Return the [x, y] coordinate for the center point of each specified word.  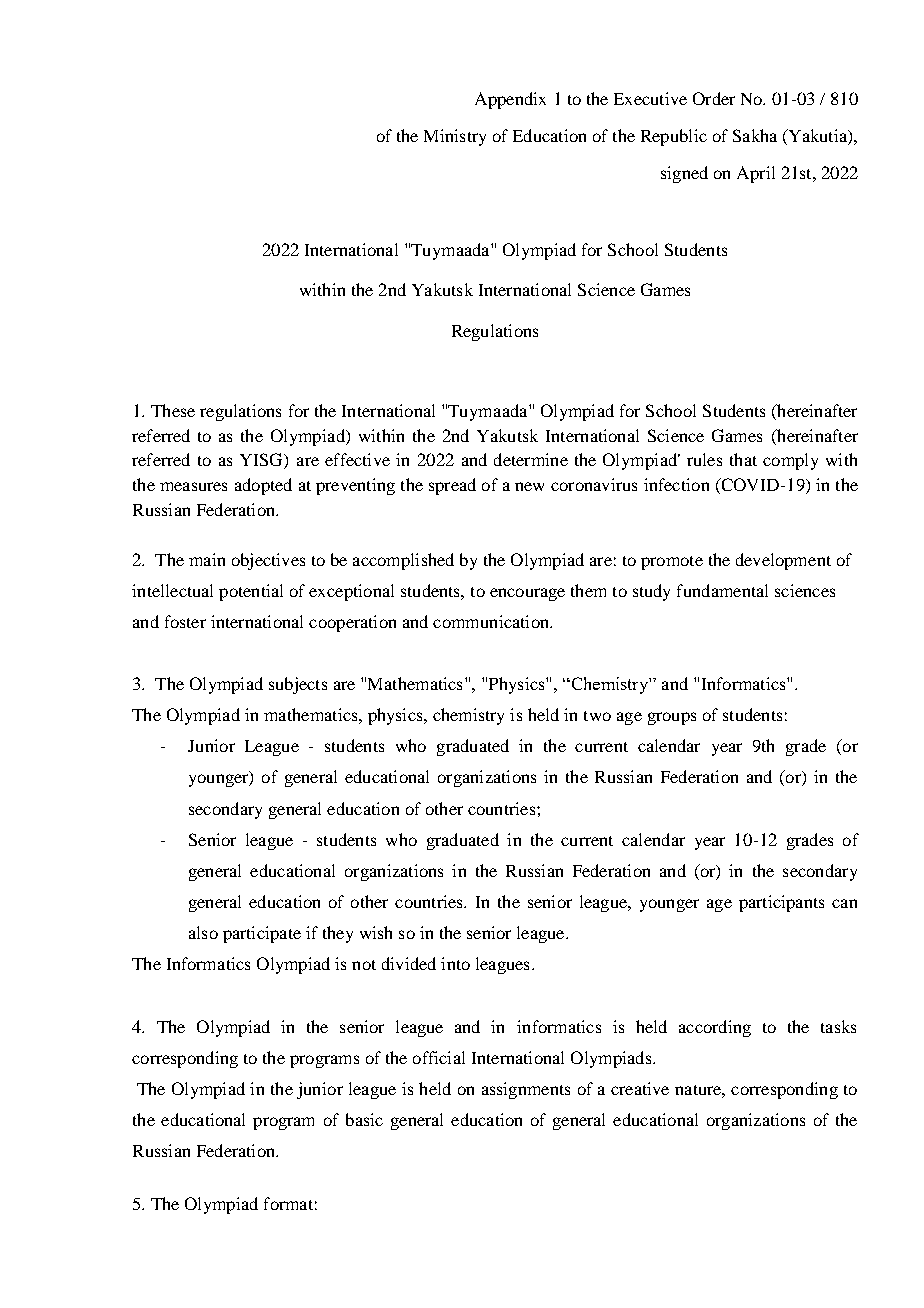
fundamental [722, 590]
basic [364, 1119]
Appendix [510, 100]
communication [492, 621]
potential [251, 592]
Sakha [755, 135]
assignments [526, 1090]
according [715, 1028]
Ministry [455, 137]
